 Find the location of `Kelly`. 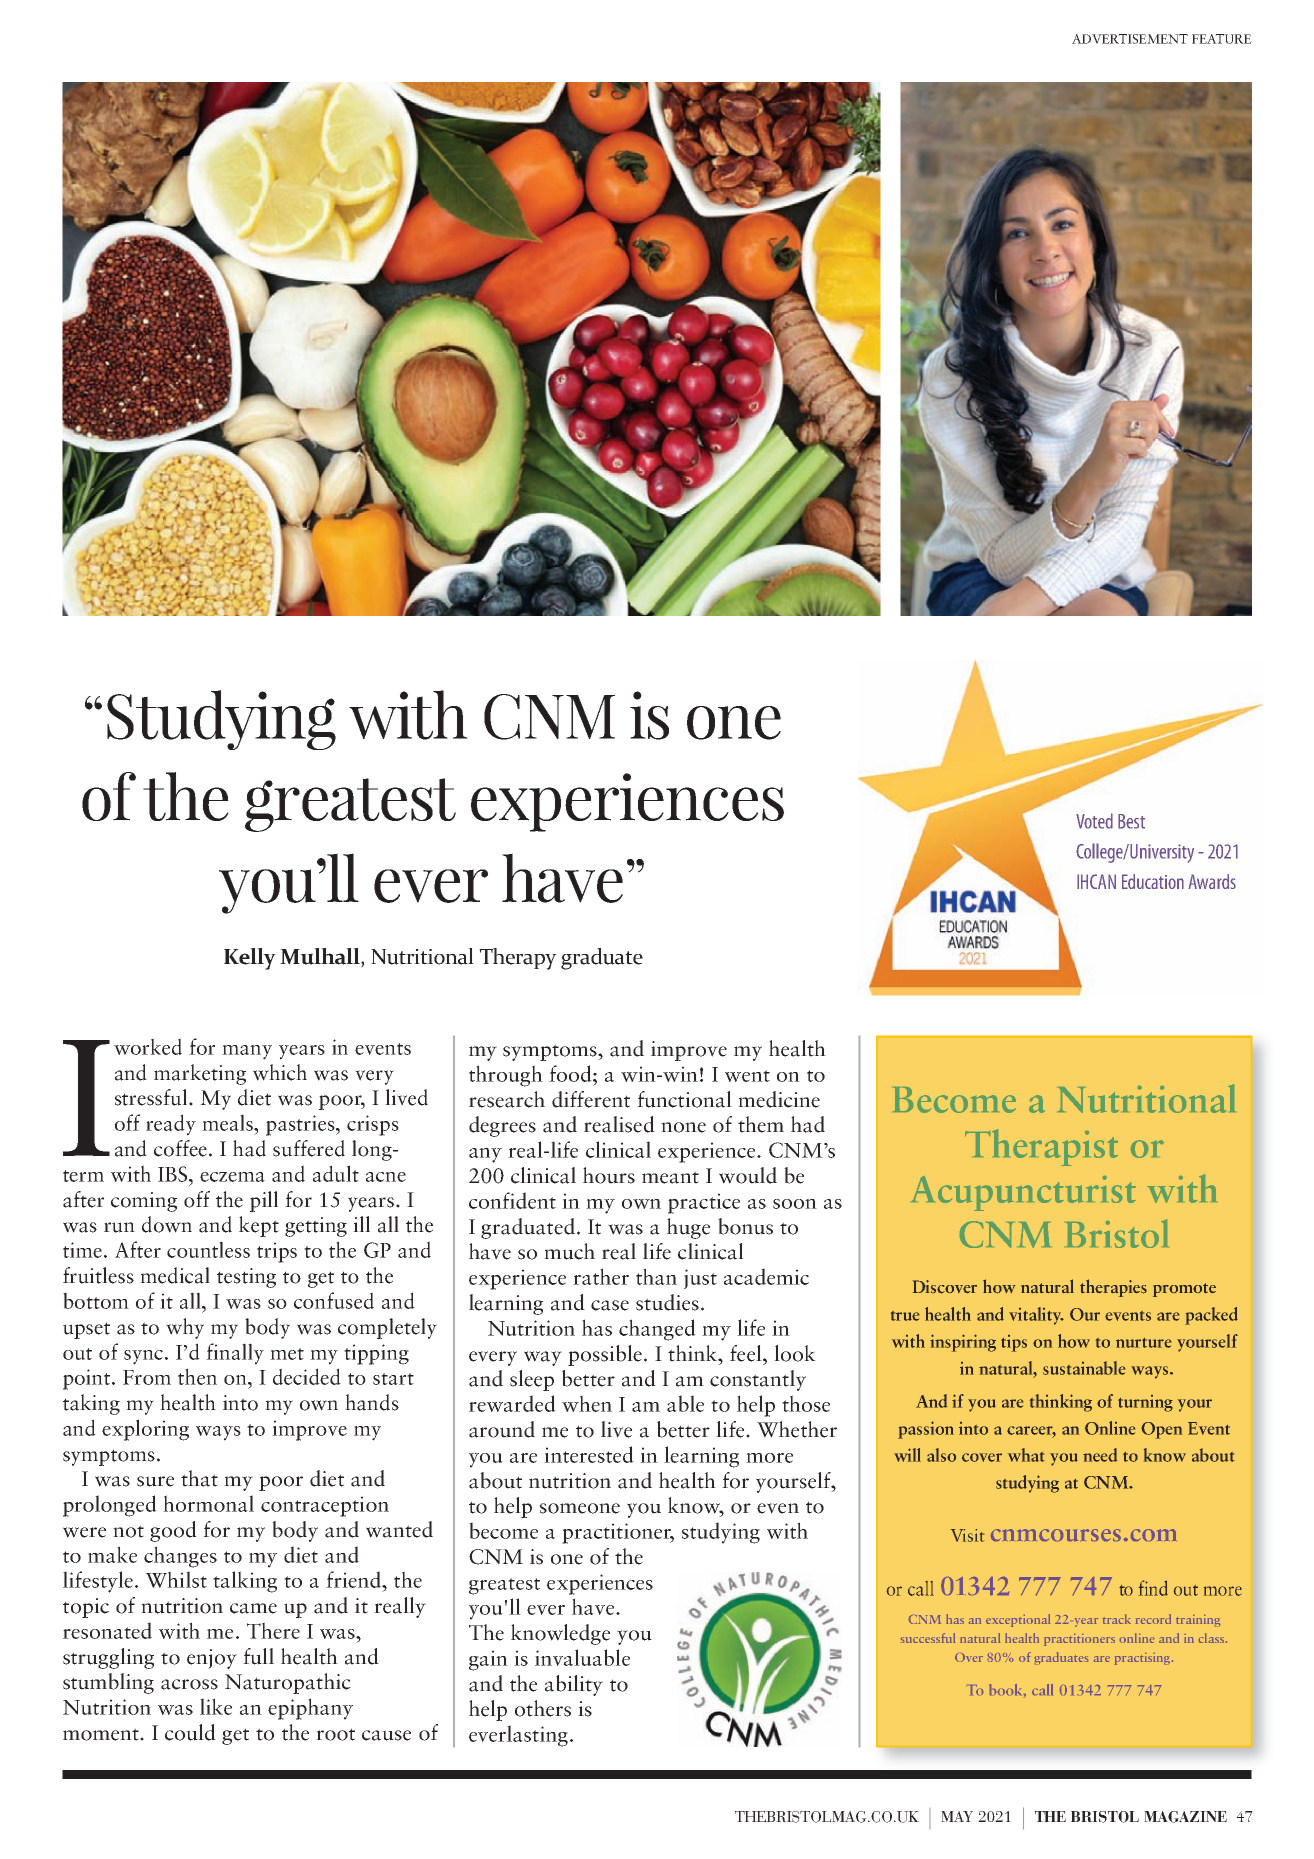

Kelly is located at coordinates (250, 959).
